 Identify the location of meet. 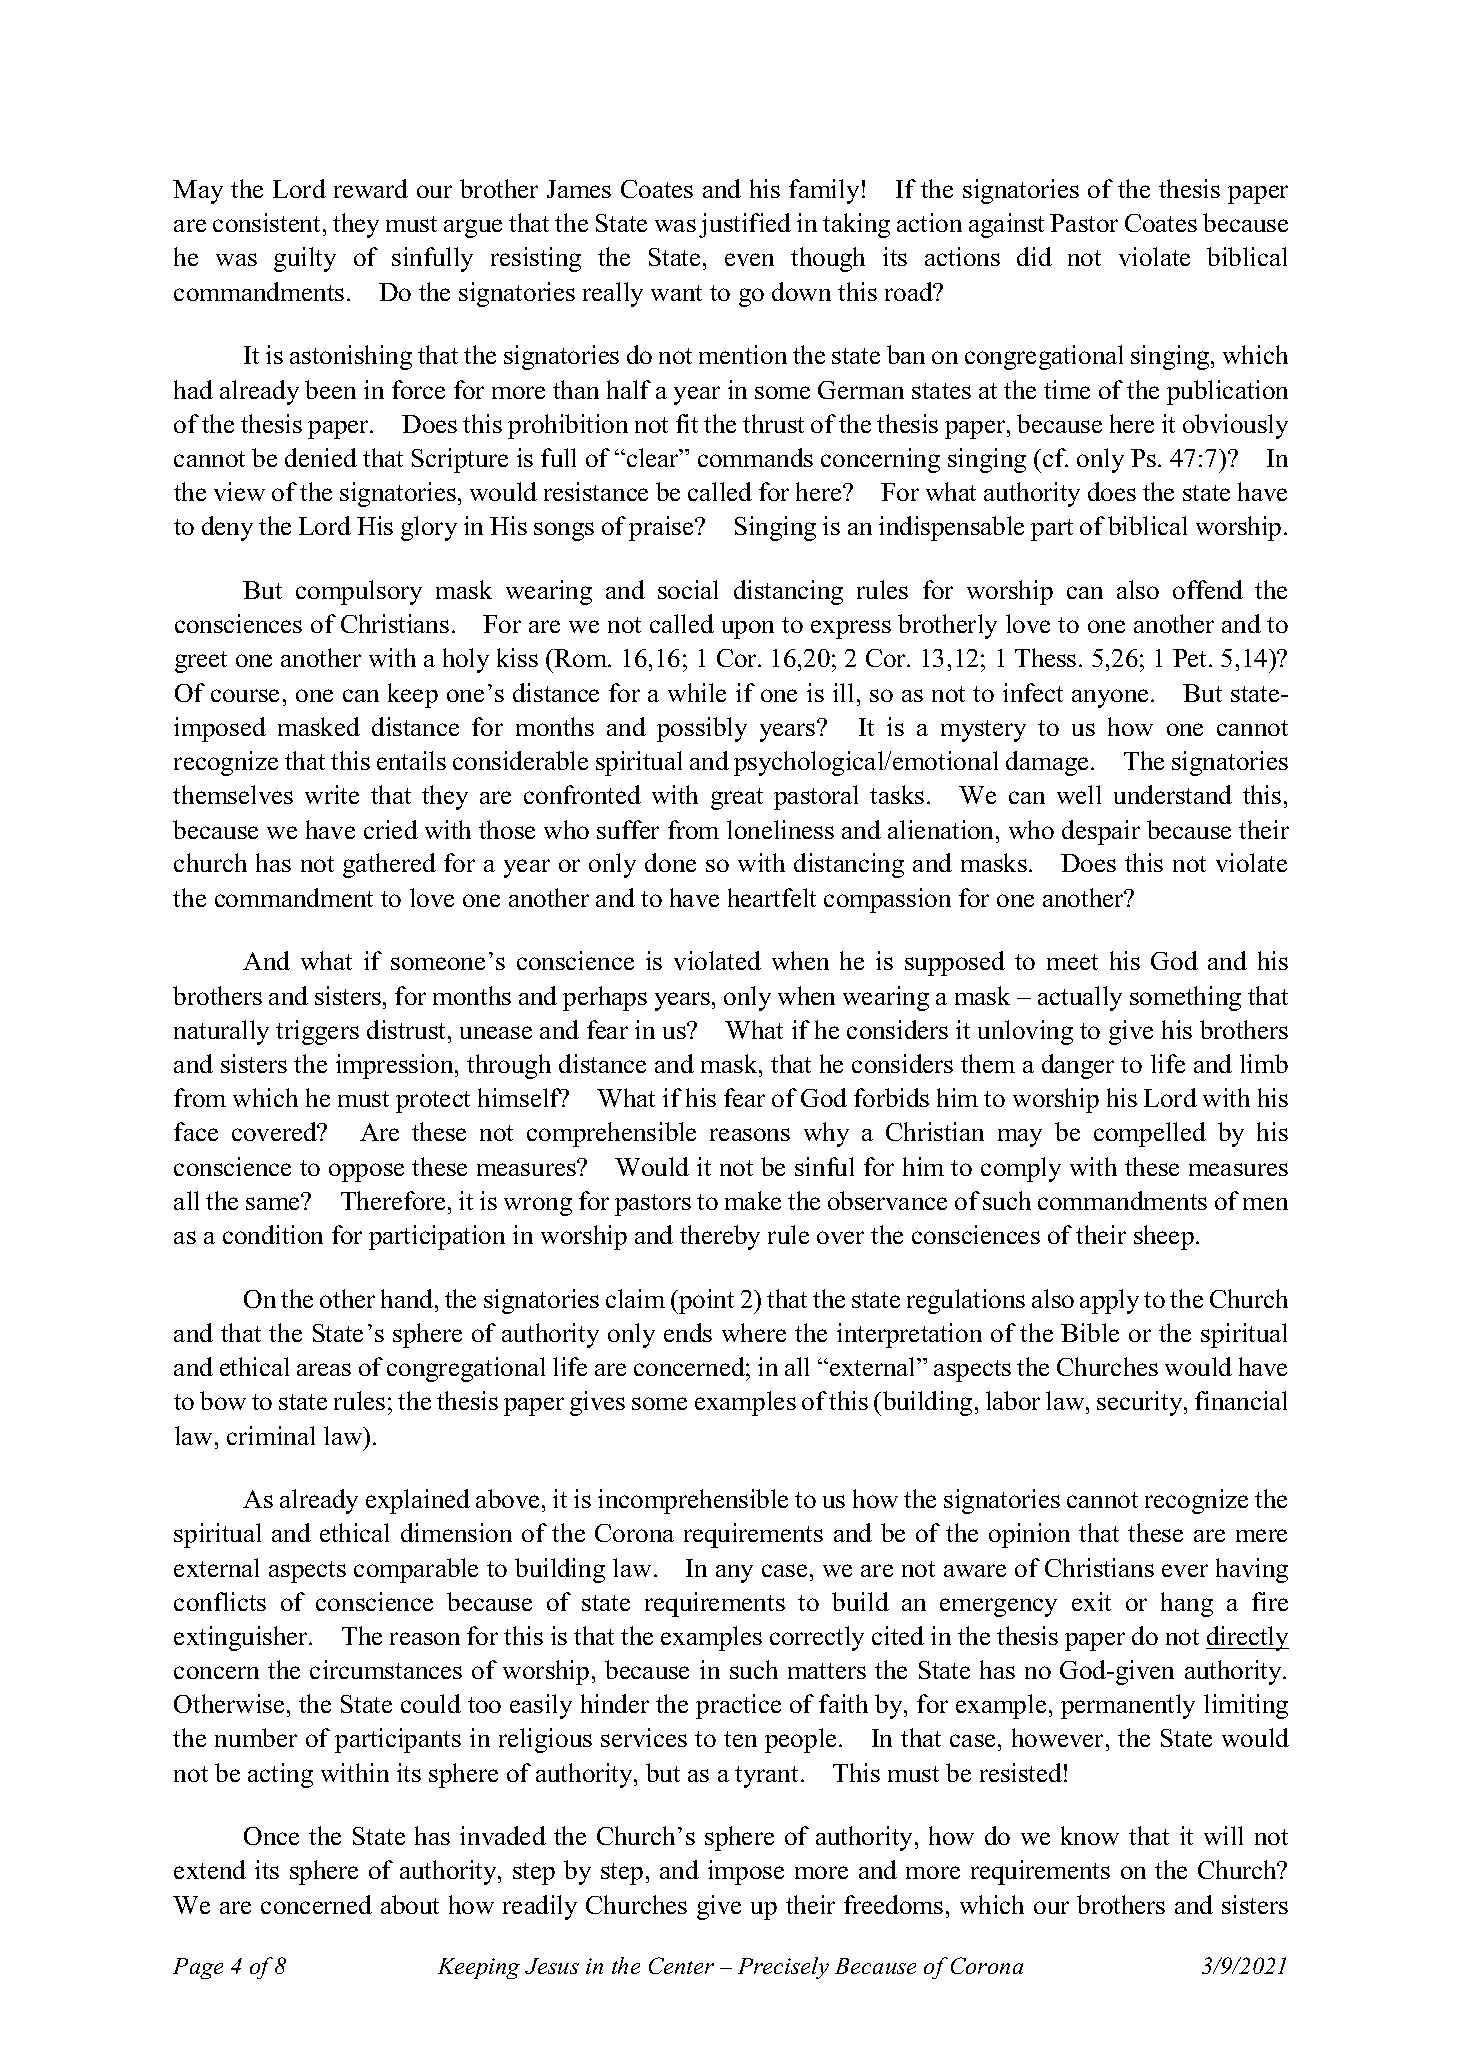
(1072, 962).
